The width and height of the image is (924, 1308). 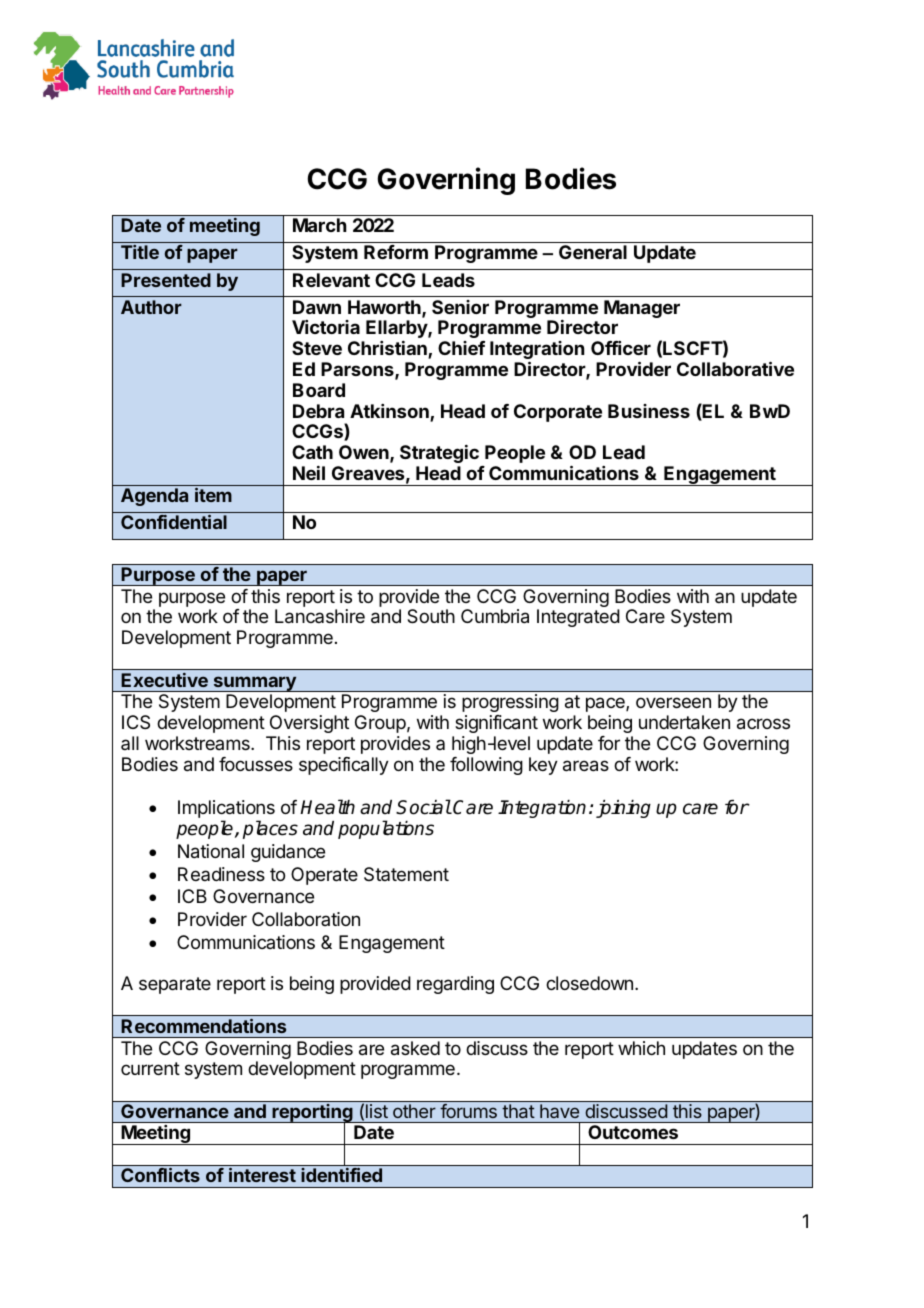 What do you see at coordinates (150, 1068) in the image?
I see `current` at bounding box center [150, 1068].
